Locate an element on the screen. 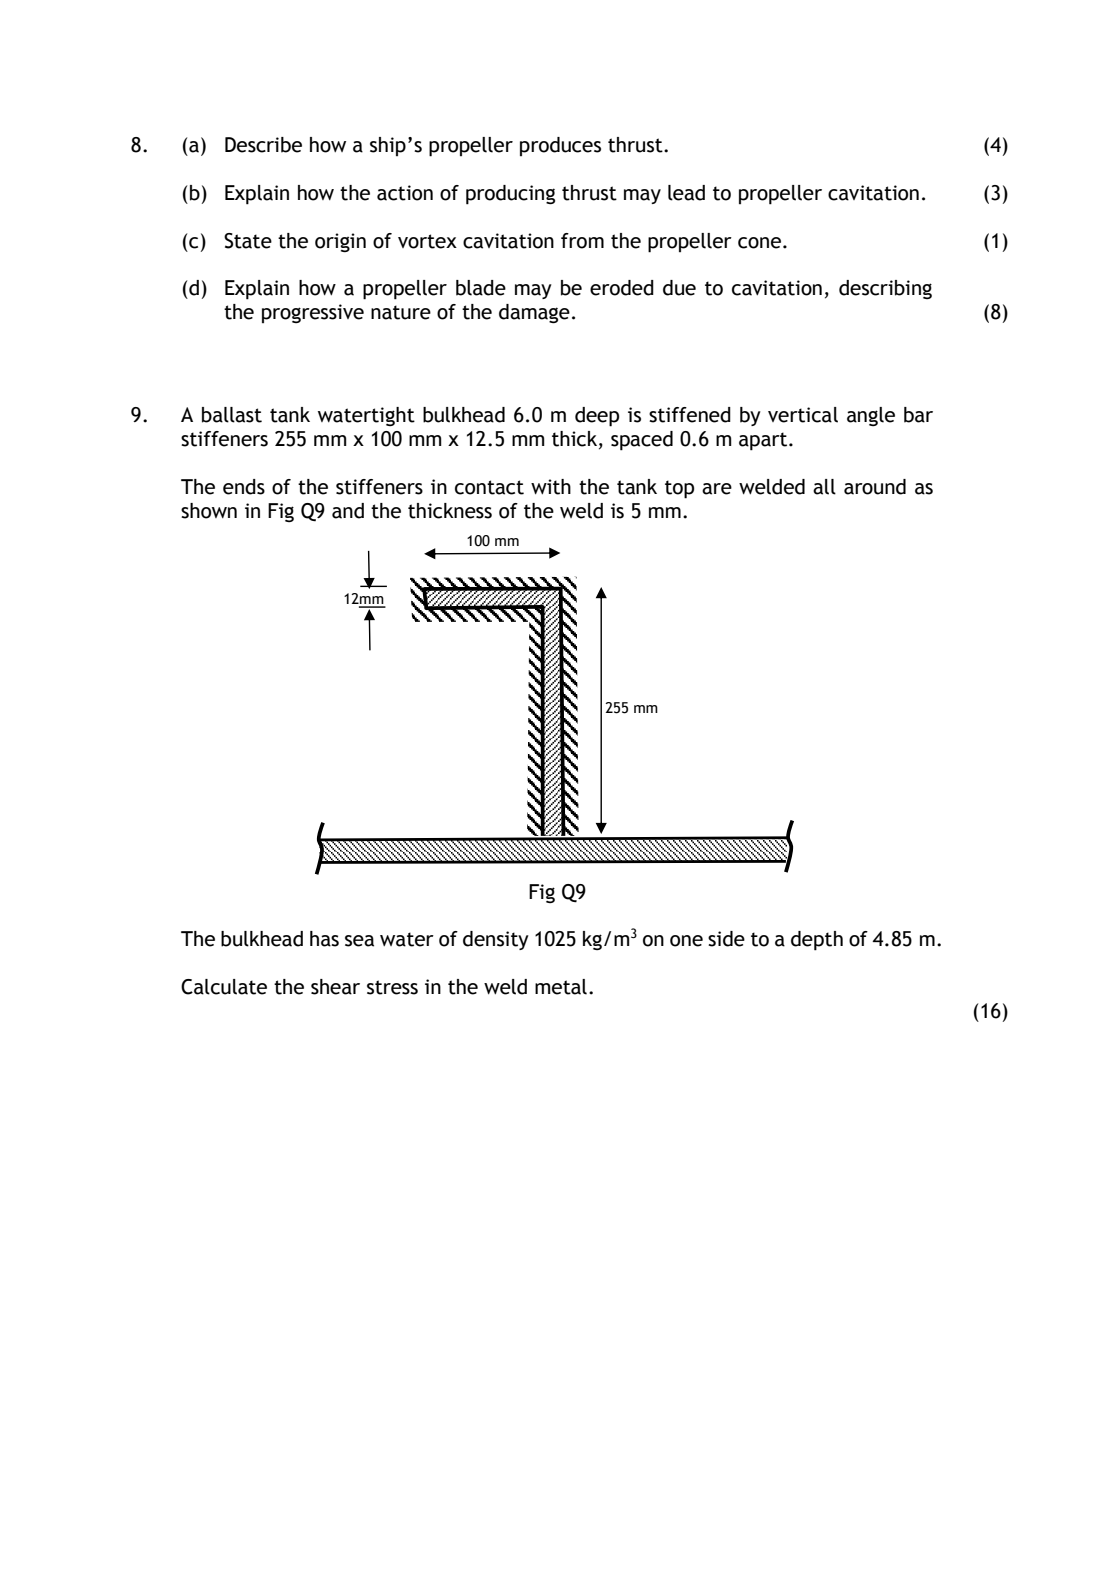 Image resolution: width=1110 pixels, height=1570 pixels. progressive is located at coordinates (313, 313).
